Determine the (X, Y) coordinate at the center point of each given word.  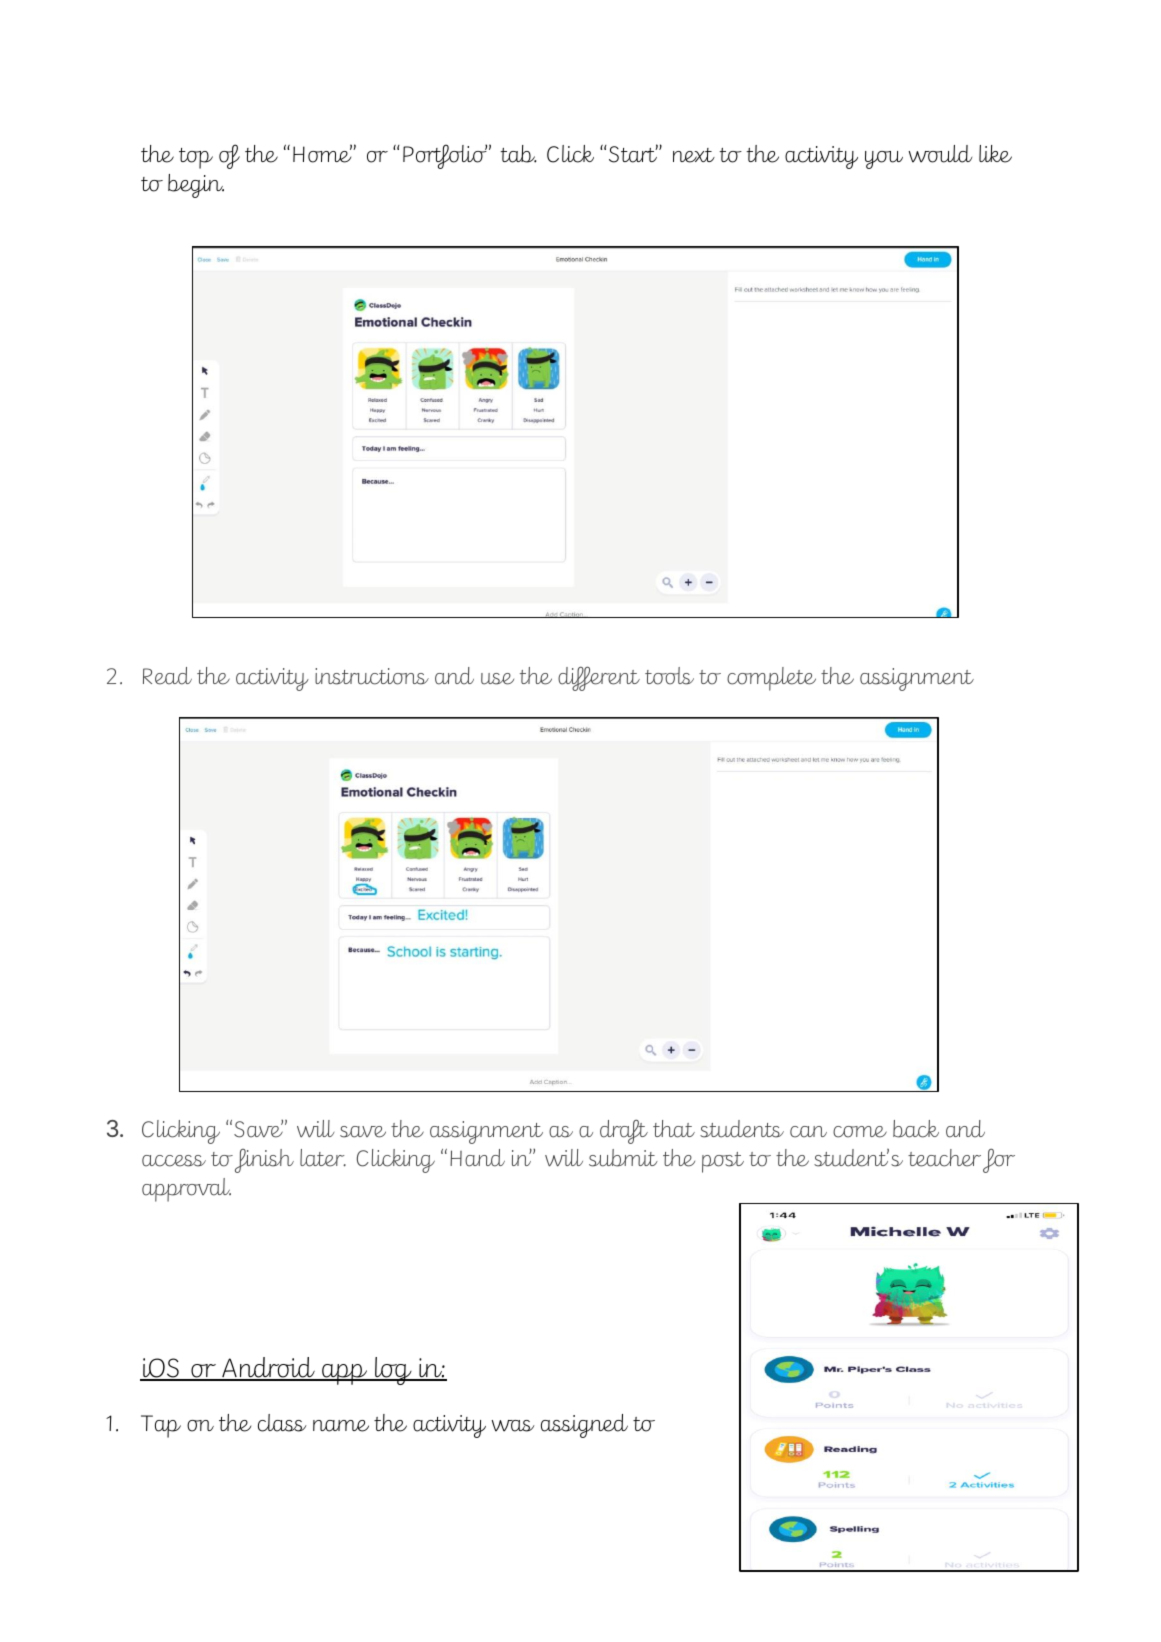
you (884, 160)
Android (268, 1368)
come (860, 1132)
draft (624, 1131)
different (599, 678)
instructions (372, 676)
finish (264, 1161)
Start (634, 153)
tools (669, 676)
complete (771, 679)
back (916, 1129)
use (497, 679)
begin (196, 186)
